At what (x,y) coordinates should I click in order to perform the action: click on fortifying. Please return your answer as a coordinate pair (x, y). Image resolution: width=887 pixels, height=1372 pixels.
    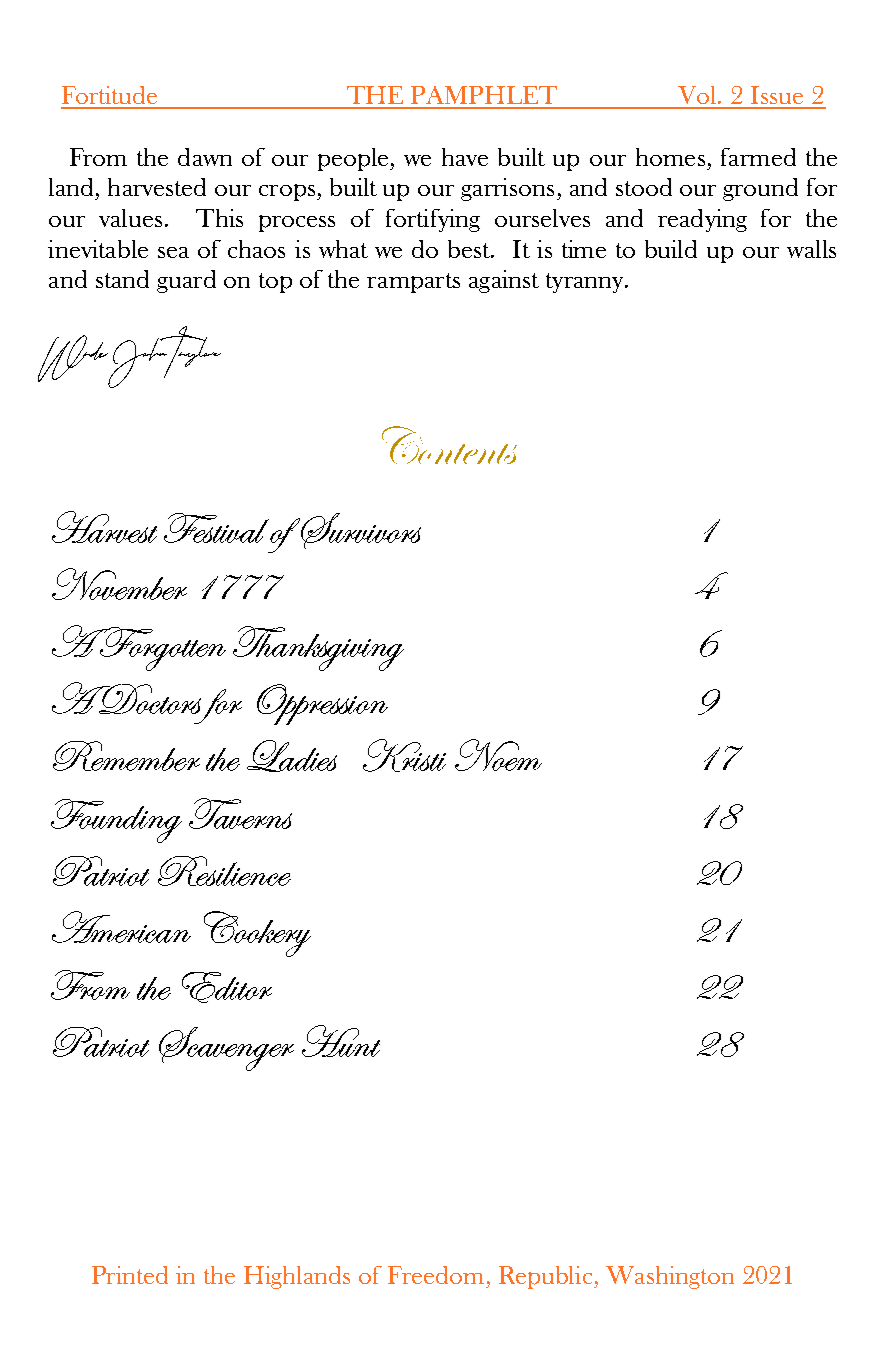
    Looking at the image, I should click on (433, 220).
